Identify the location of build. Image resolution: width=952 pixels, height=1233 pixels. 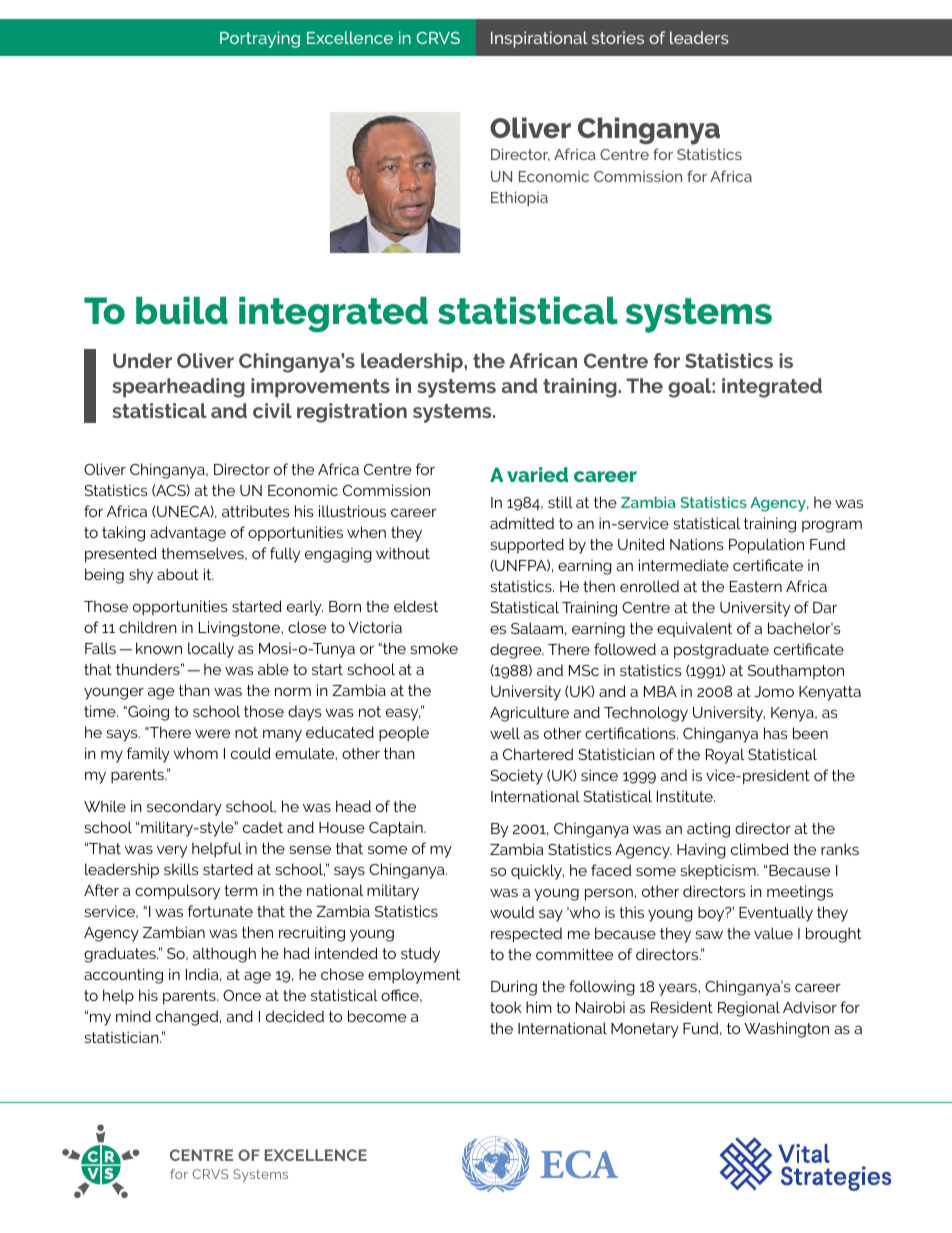
(182, 311).
